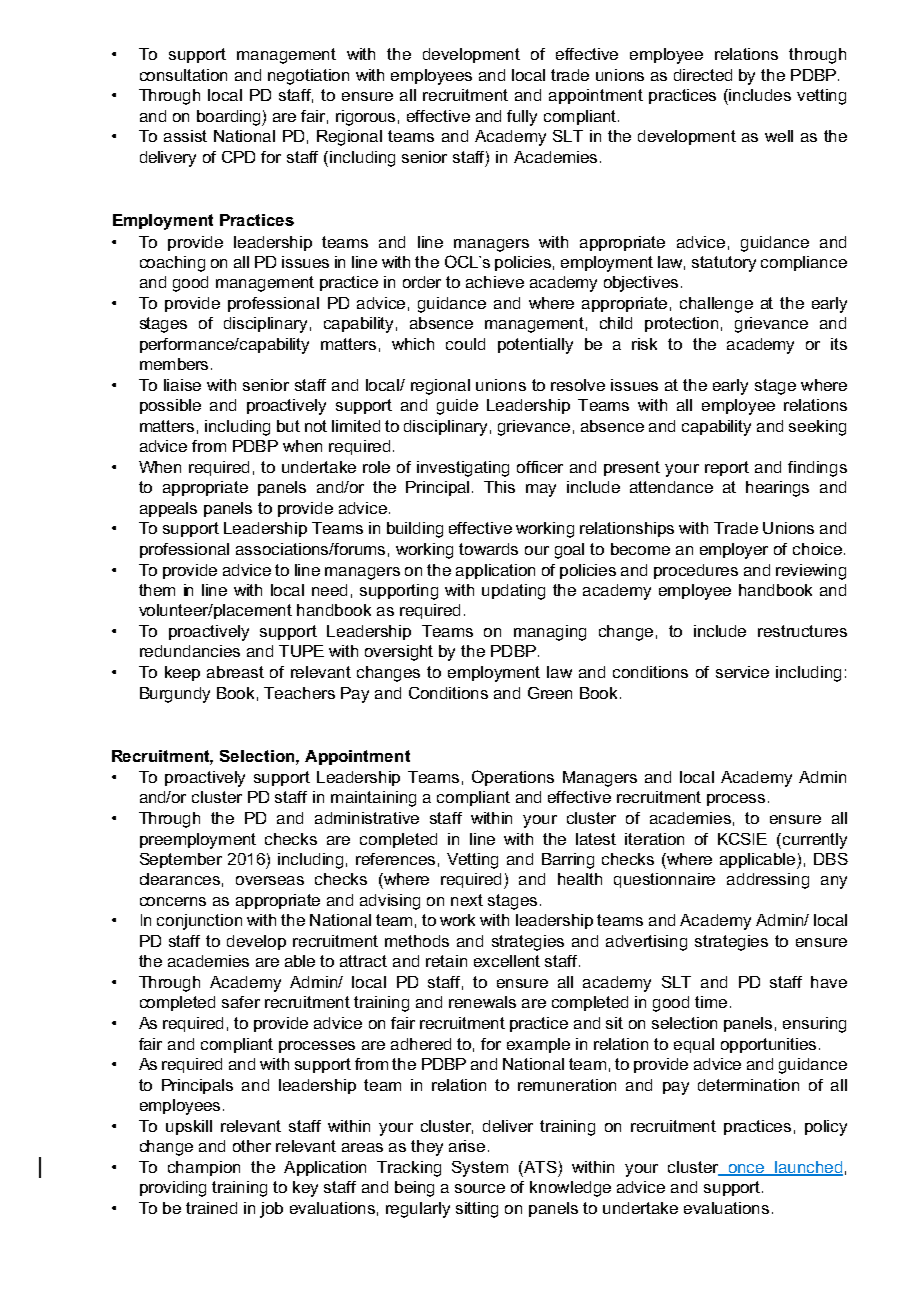  What do you see at coordinates (480, 1169) in the document?
I see `System` at bounding box center [480, 1169].
